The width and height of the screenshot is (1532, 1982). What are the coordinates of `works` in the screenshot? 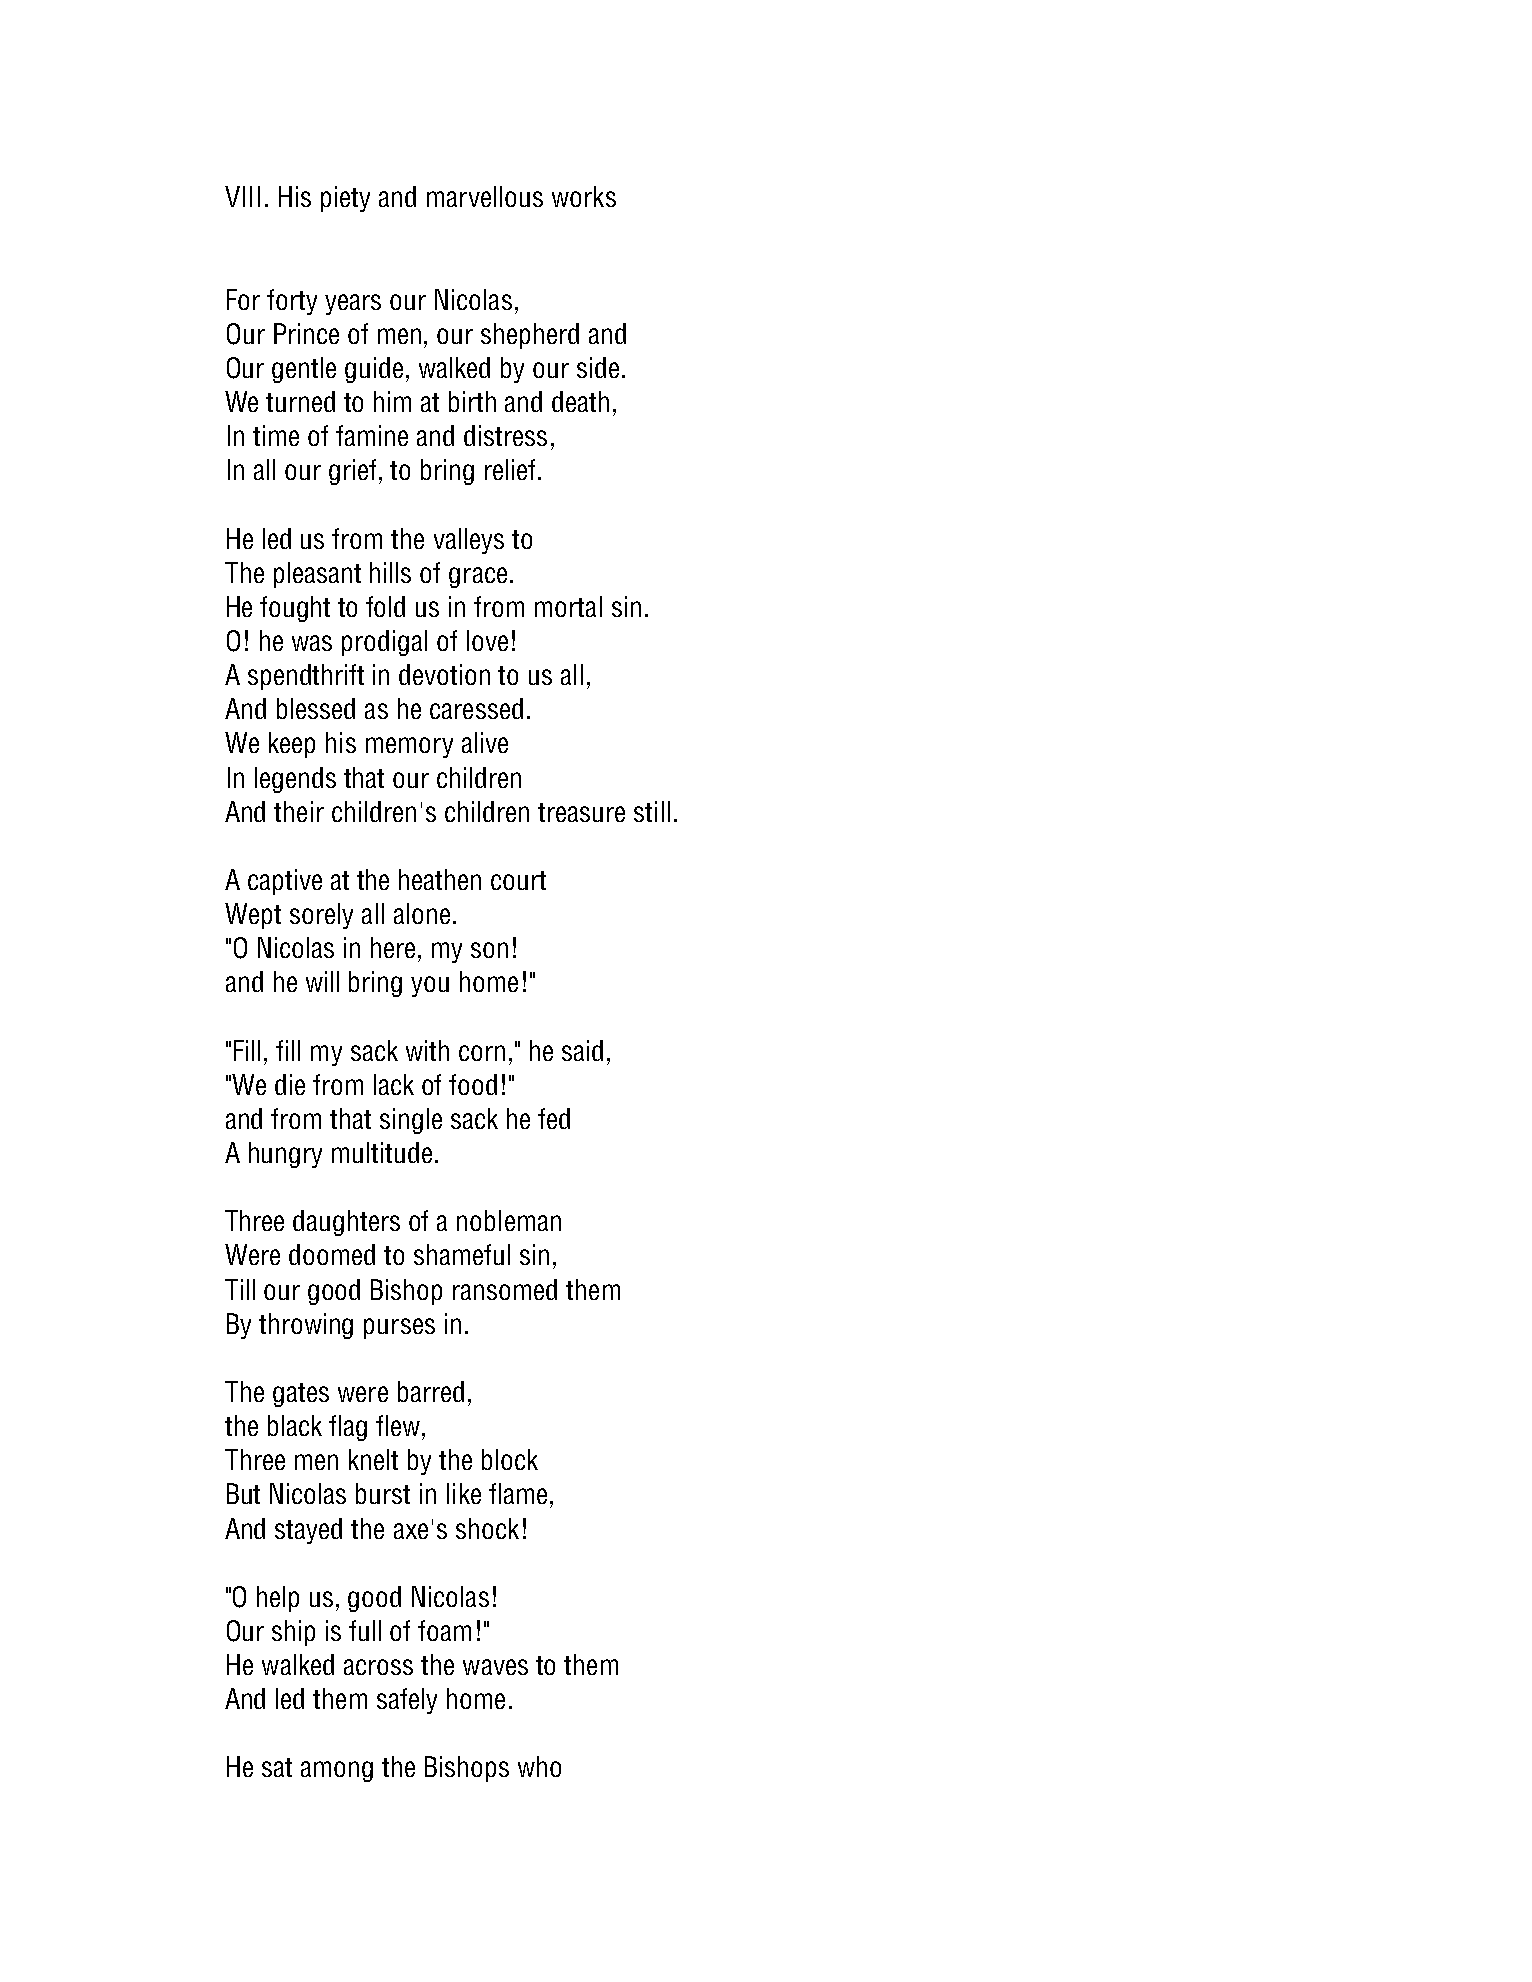 It's located at (584, 196).
